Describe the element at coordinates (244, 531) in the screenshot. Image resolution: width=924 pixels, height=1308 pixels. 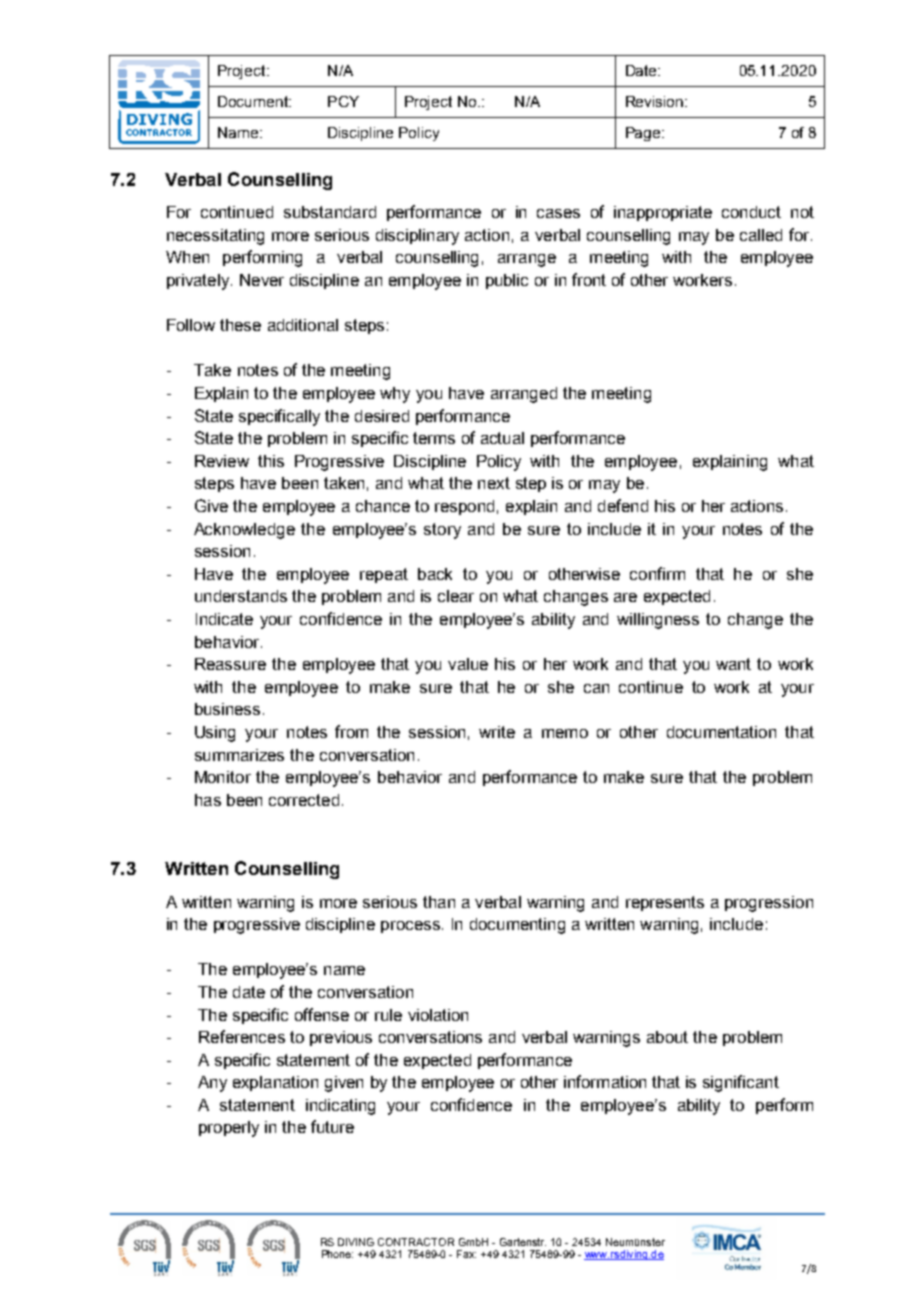
I see `Acknowledge` at that location.
